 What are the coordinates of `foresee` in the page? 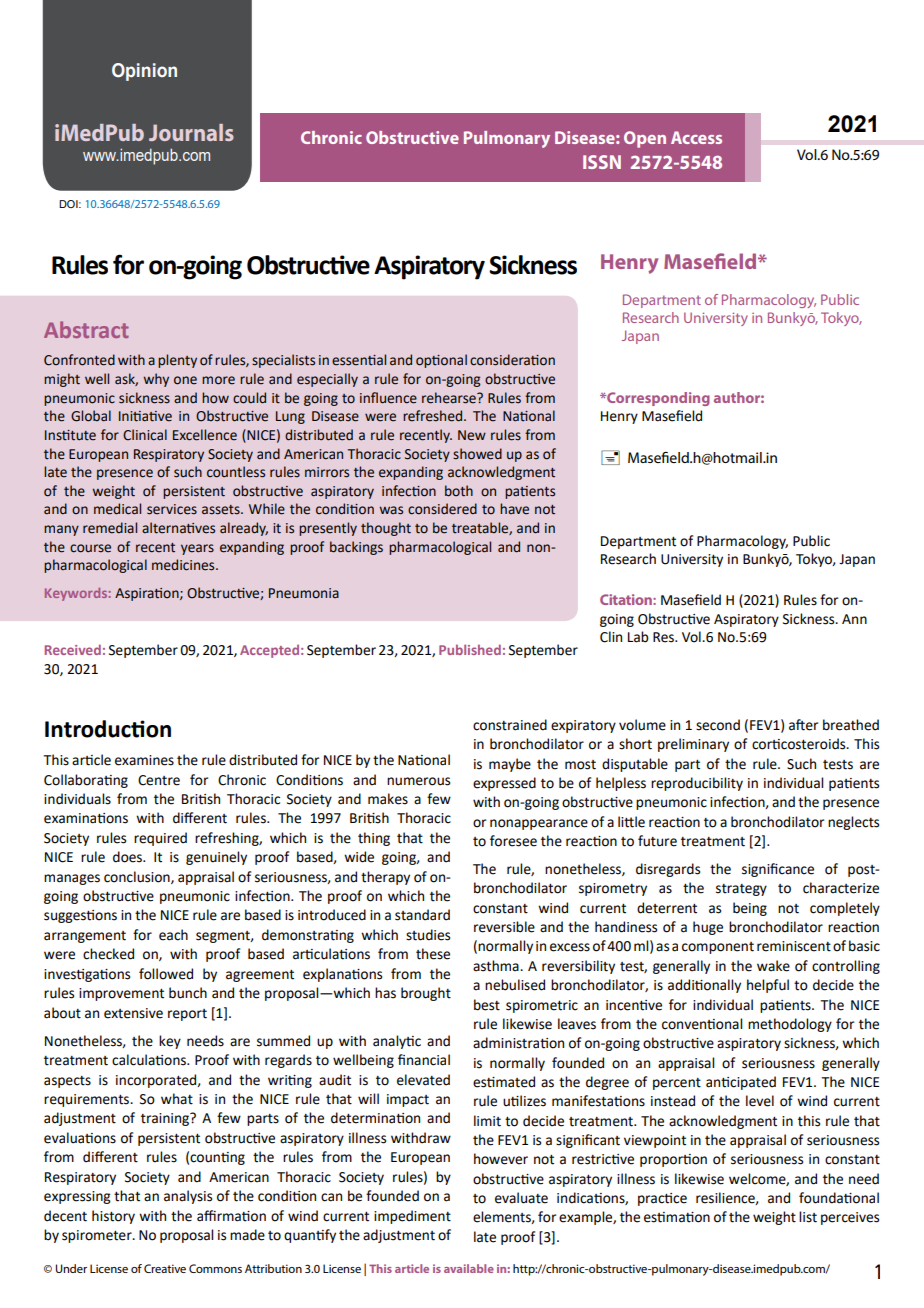 It's located at (513, 841).
